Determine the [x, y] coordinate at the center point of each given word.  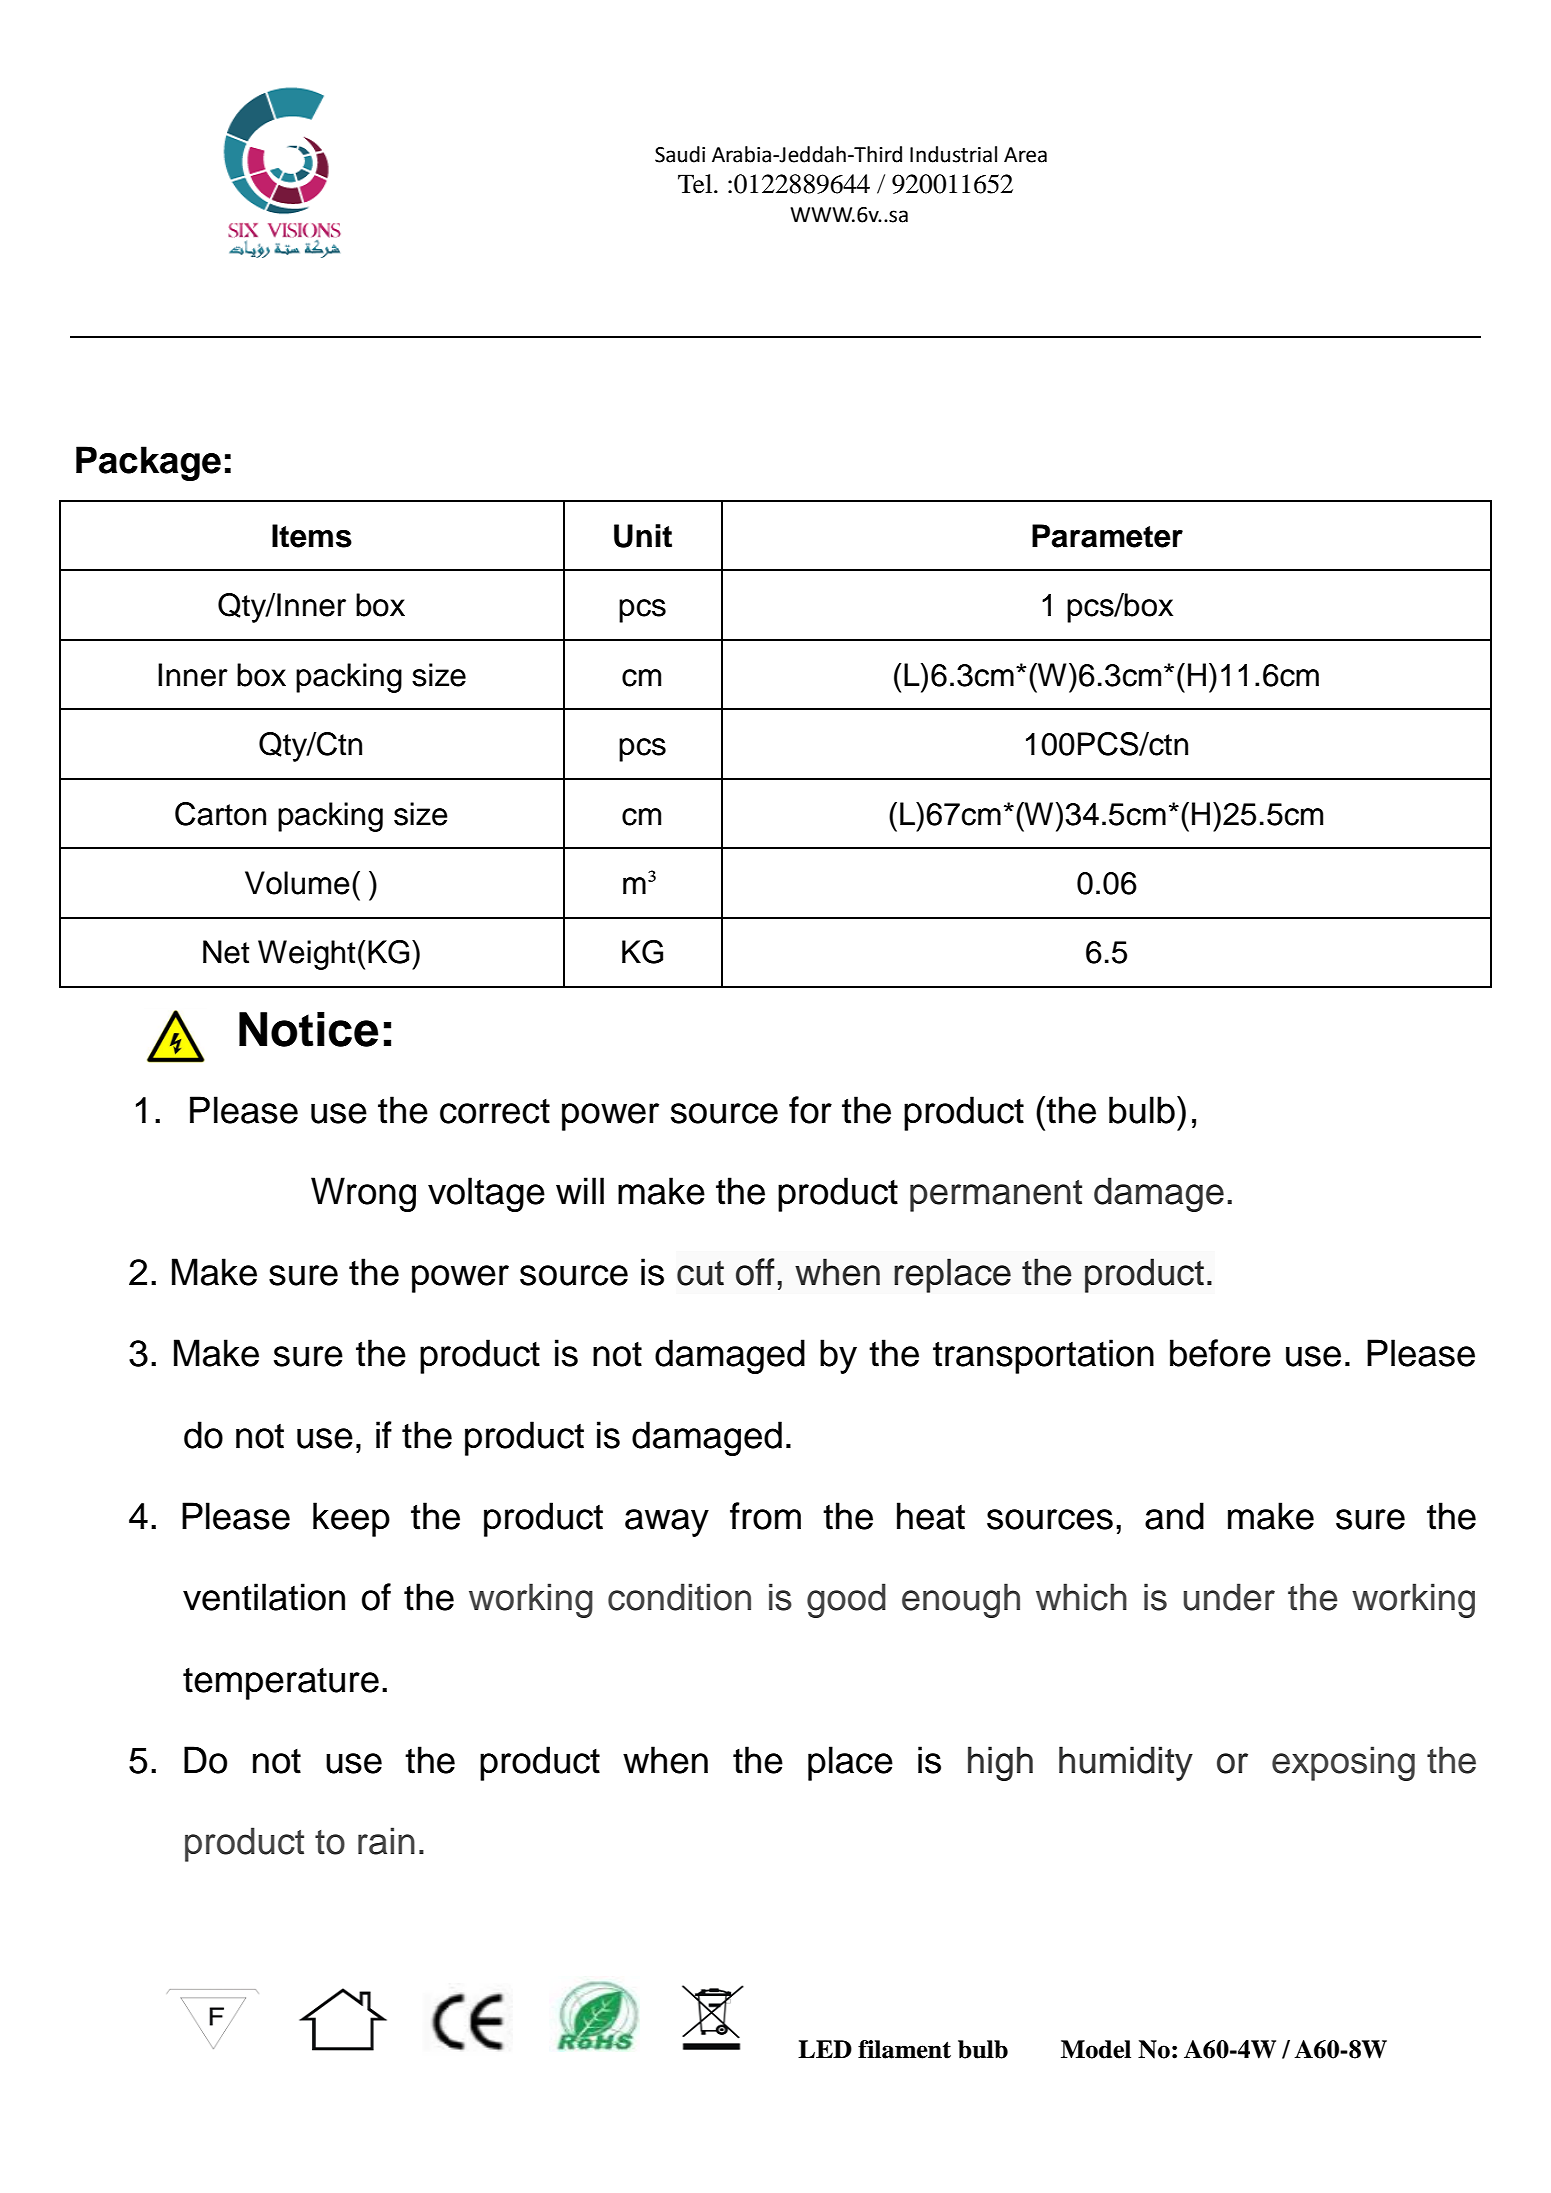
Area [1025, 155]
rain [386, 1841]
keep [351, 1519]
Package [148, 463]
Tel [696, 184]
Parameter [1107, 536]
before [1220, 1353]
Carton [220, 814]
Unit [643, 536]
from [765, 1516]
